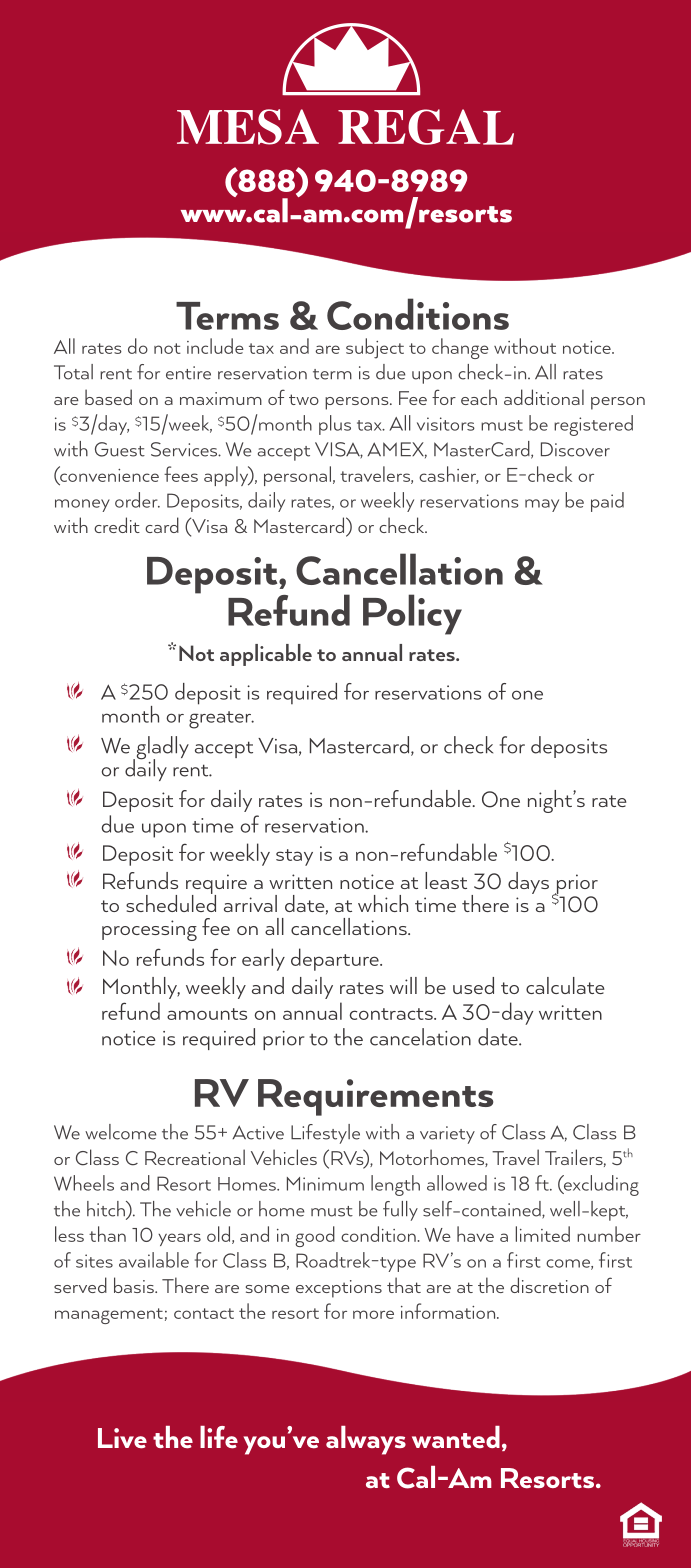 This page has height=1568, width=691. Describe the element at coordinates (108, 397) in the page. I see `based` at that location.
